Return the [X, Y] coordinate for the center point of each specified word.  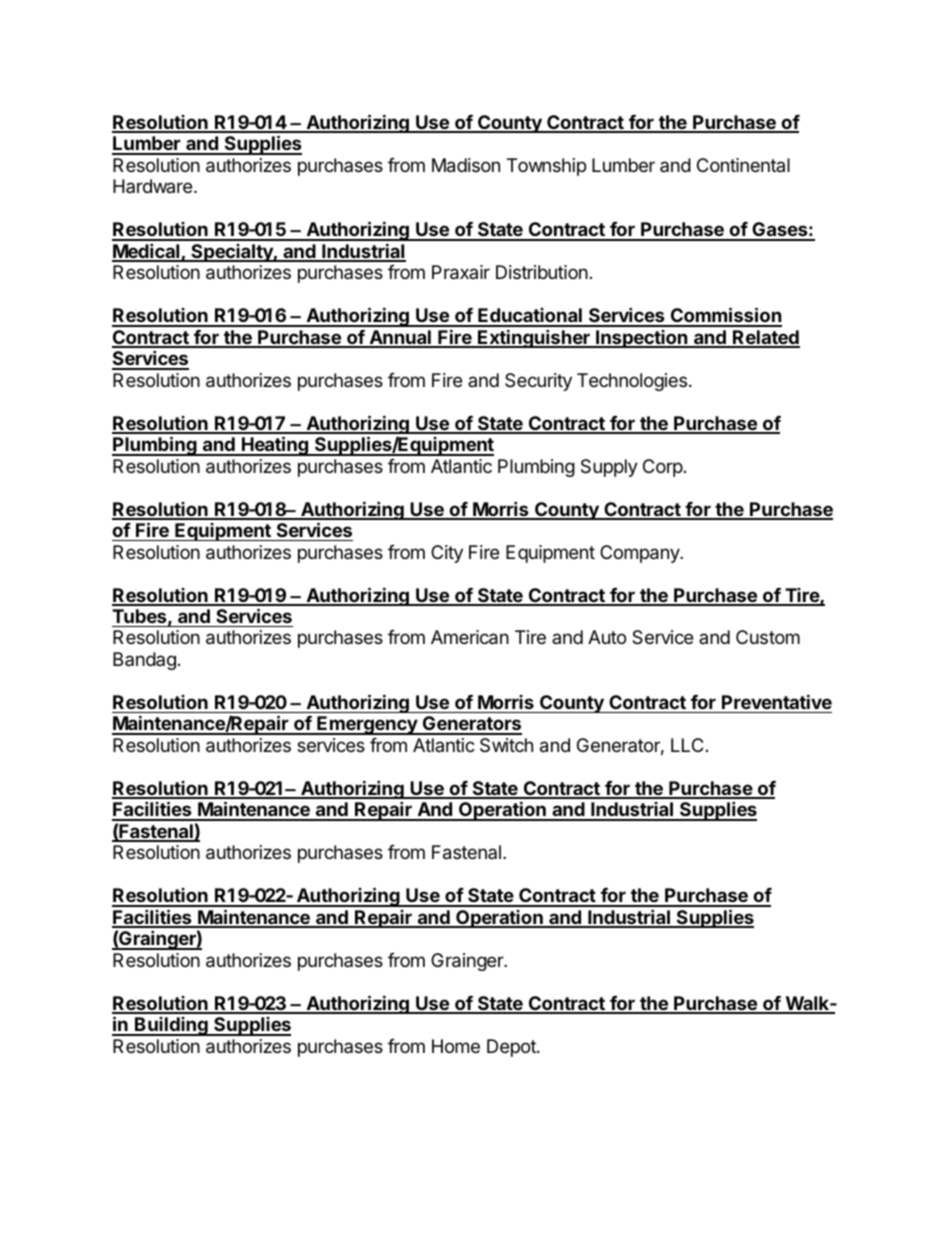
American [470, 637]
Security [538, 382]
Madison [466, 165]
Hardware [154, 186]
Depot [512, 1048]
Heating [275, 446]
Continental [743, 165]
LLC [687, 745]
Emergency [367, 725]
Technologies [632, 382]
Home [456, 1046]
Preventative [777, 701]
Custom [768, 637]
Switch [506, 745]
